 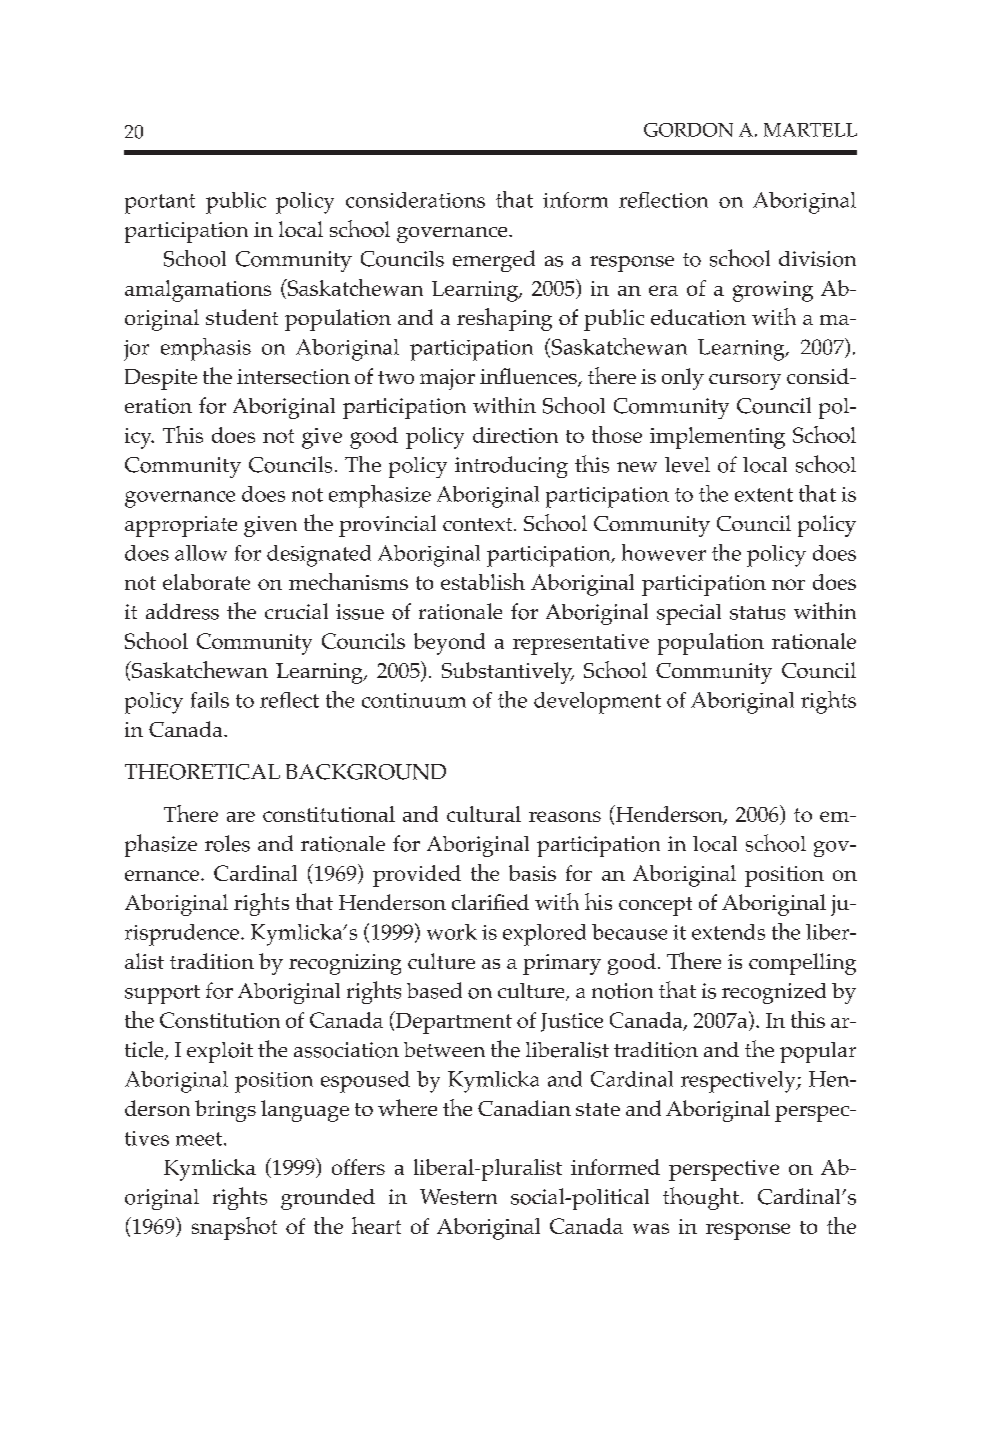 I want to click on Substantively, so click(x=508, y=673).
